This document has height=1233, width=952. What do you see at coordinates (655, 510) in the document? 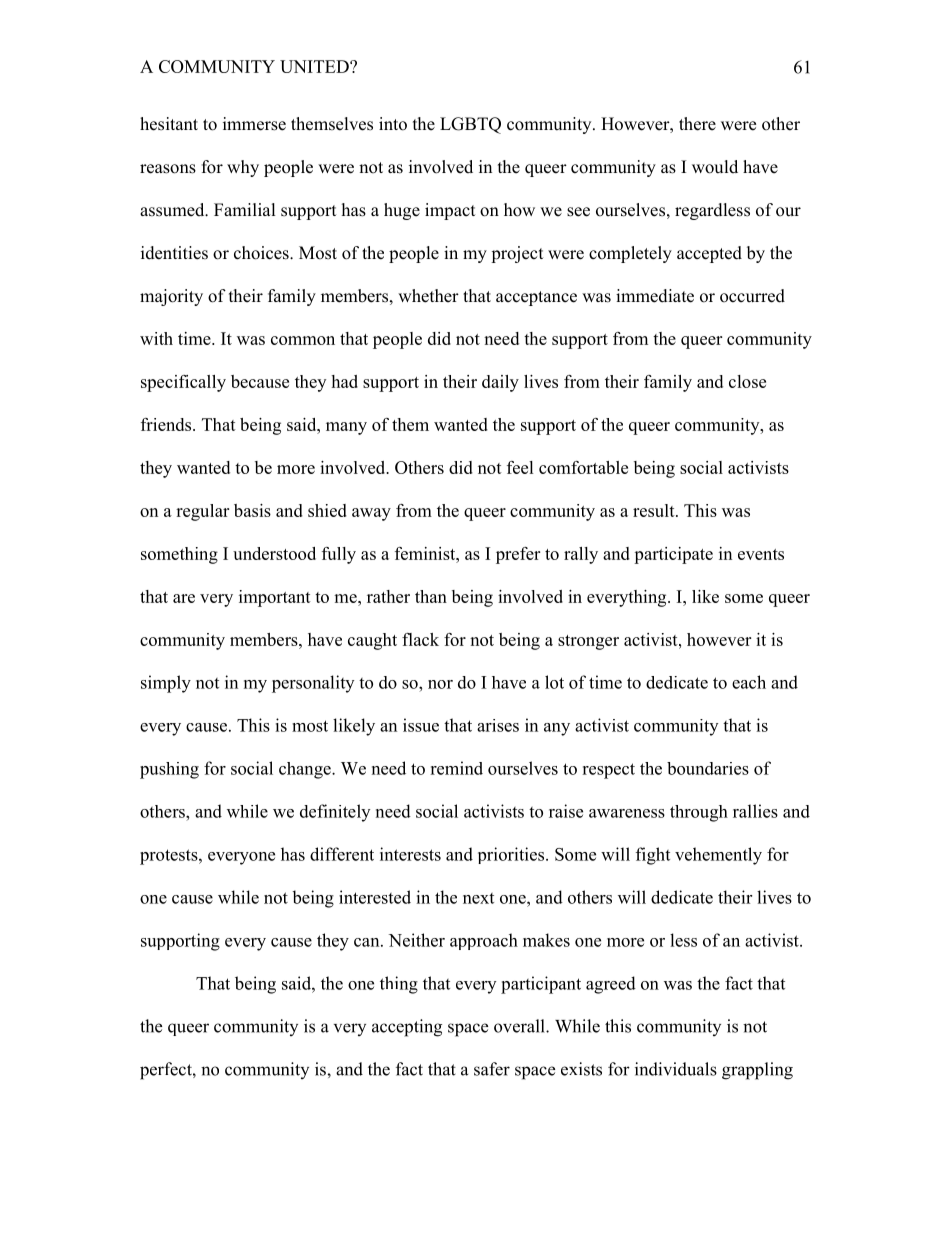
I see `result` at bounding box center [655, 510].
